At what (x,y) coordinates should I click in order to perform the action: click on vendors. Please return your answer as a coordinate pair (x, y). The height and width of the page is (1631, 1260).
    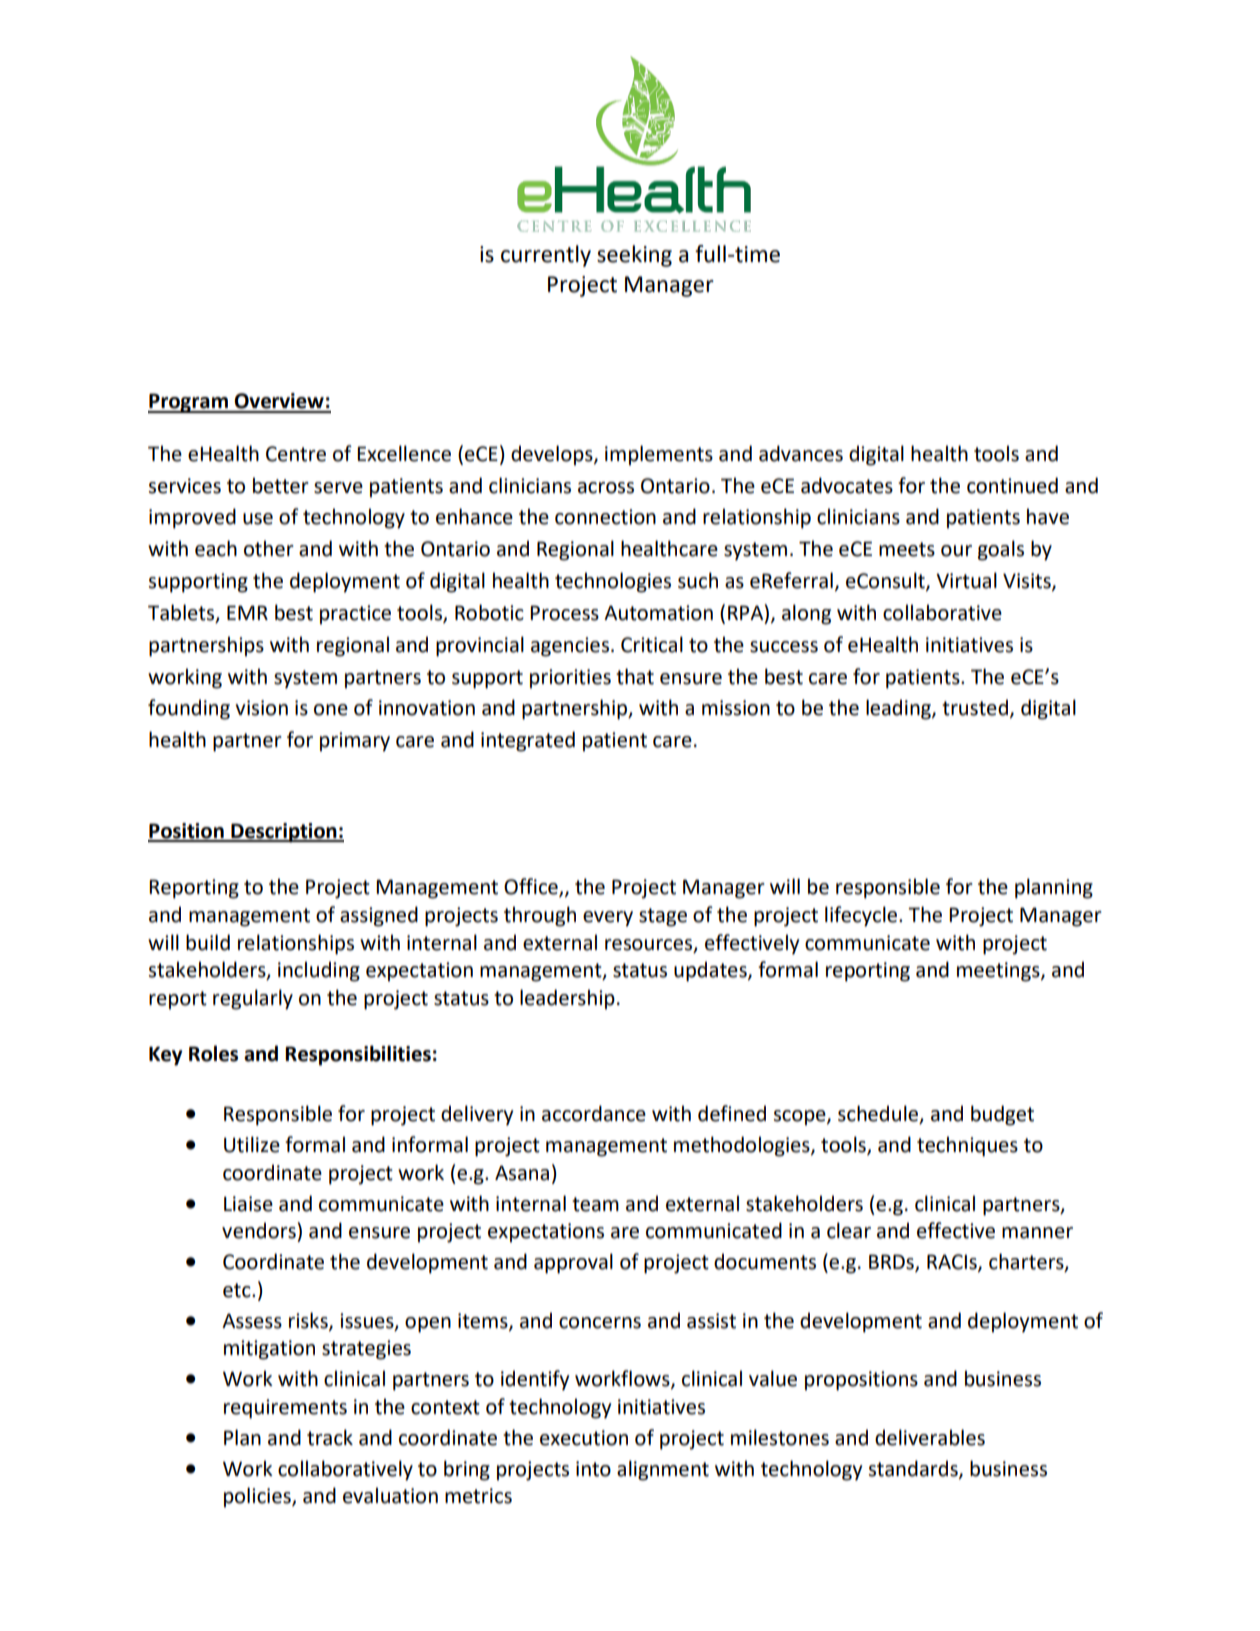
    Looking at the image, I should click on (259, 1230).
